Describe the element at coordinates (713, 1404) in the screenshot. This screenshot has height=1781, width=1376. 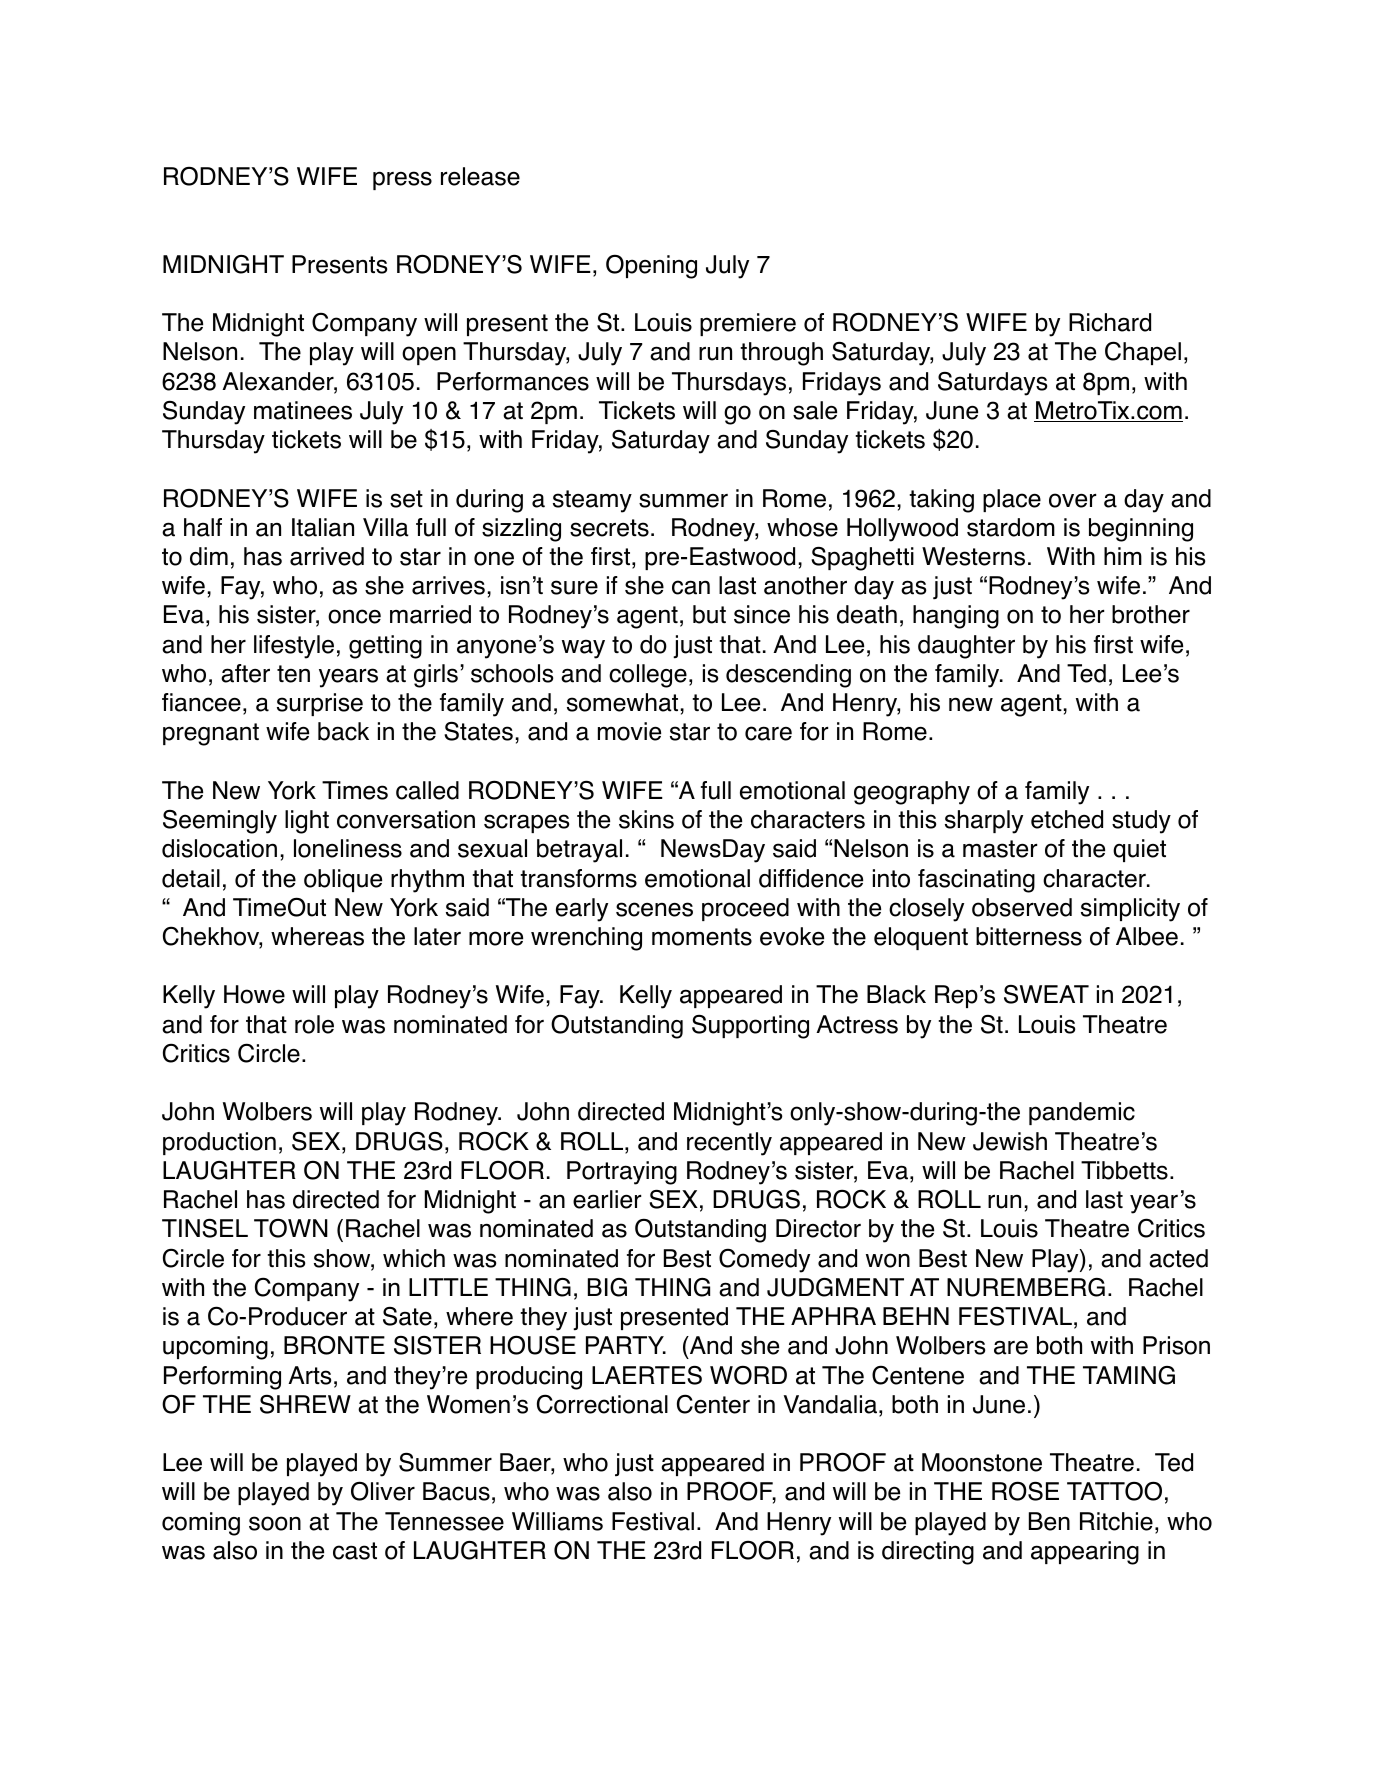
I see `Center` at that location.
